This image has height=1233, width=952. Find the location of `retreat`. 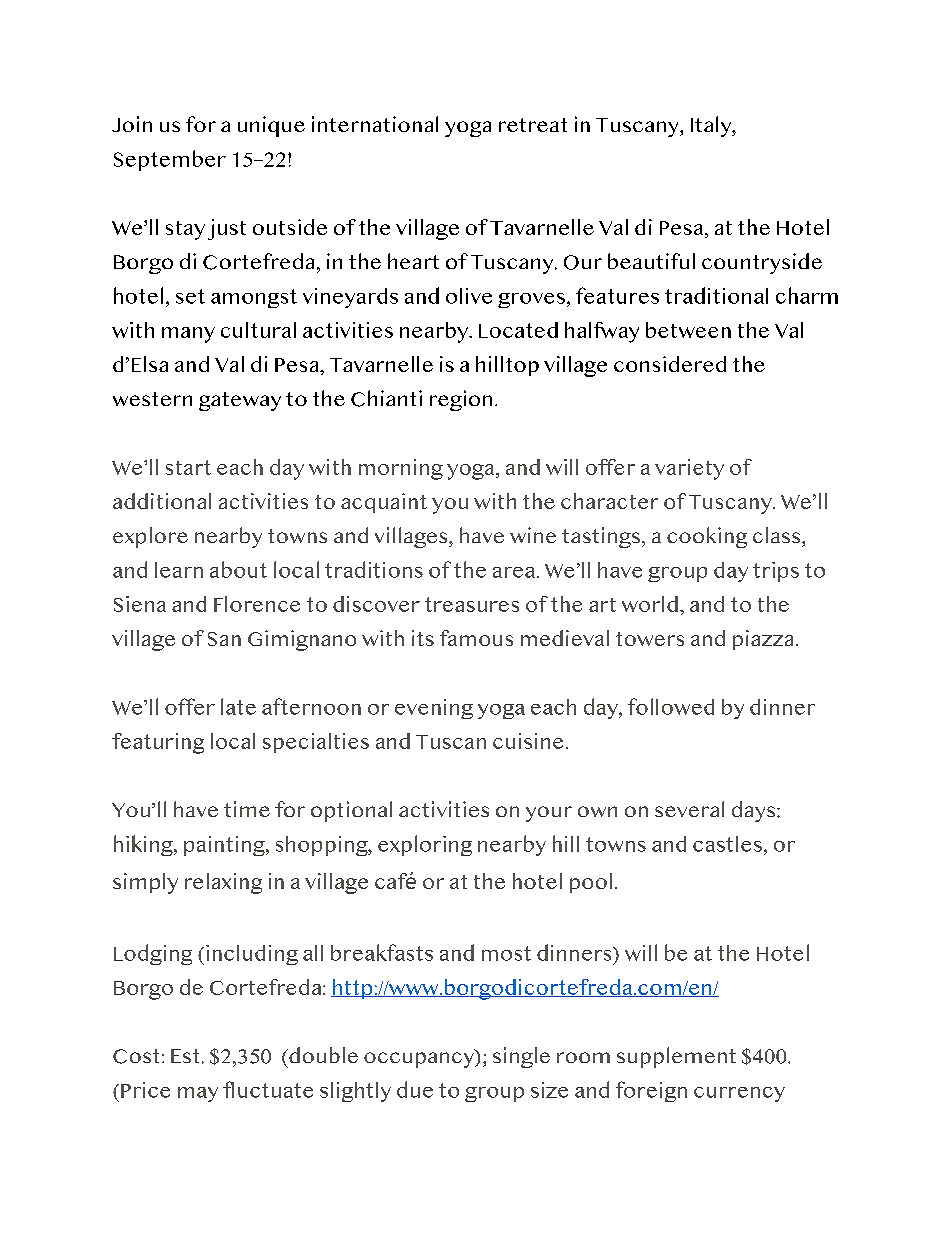

retreat is located at coordinates (533, 125).
